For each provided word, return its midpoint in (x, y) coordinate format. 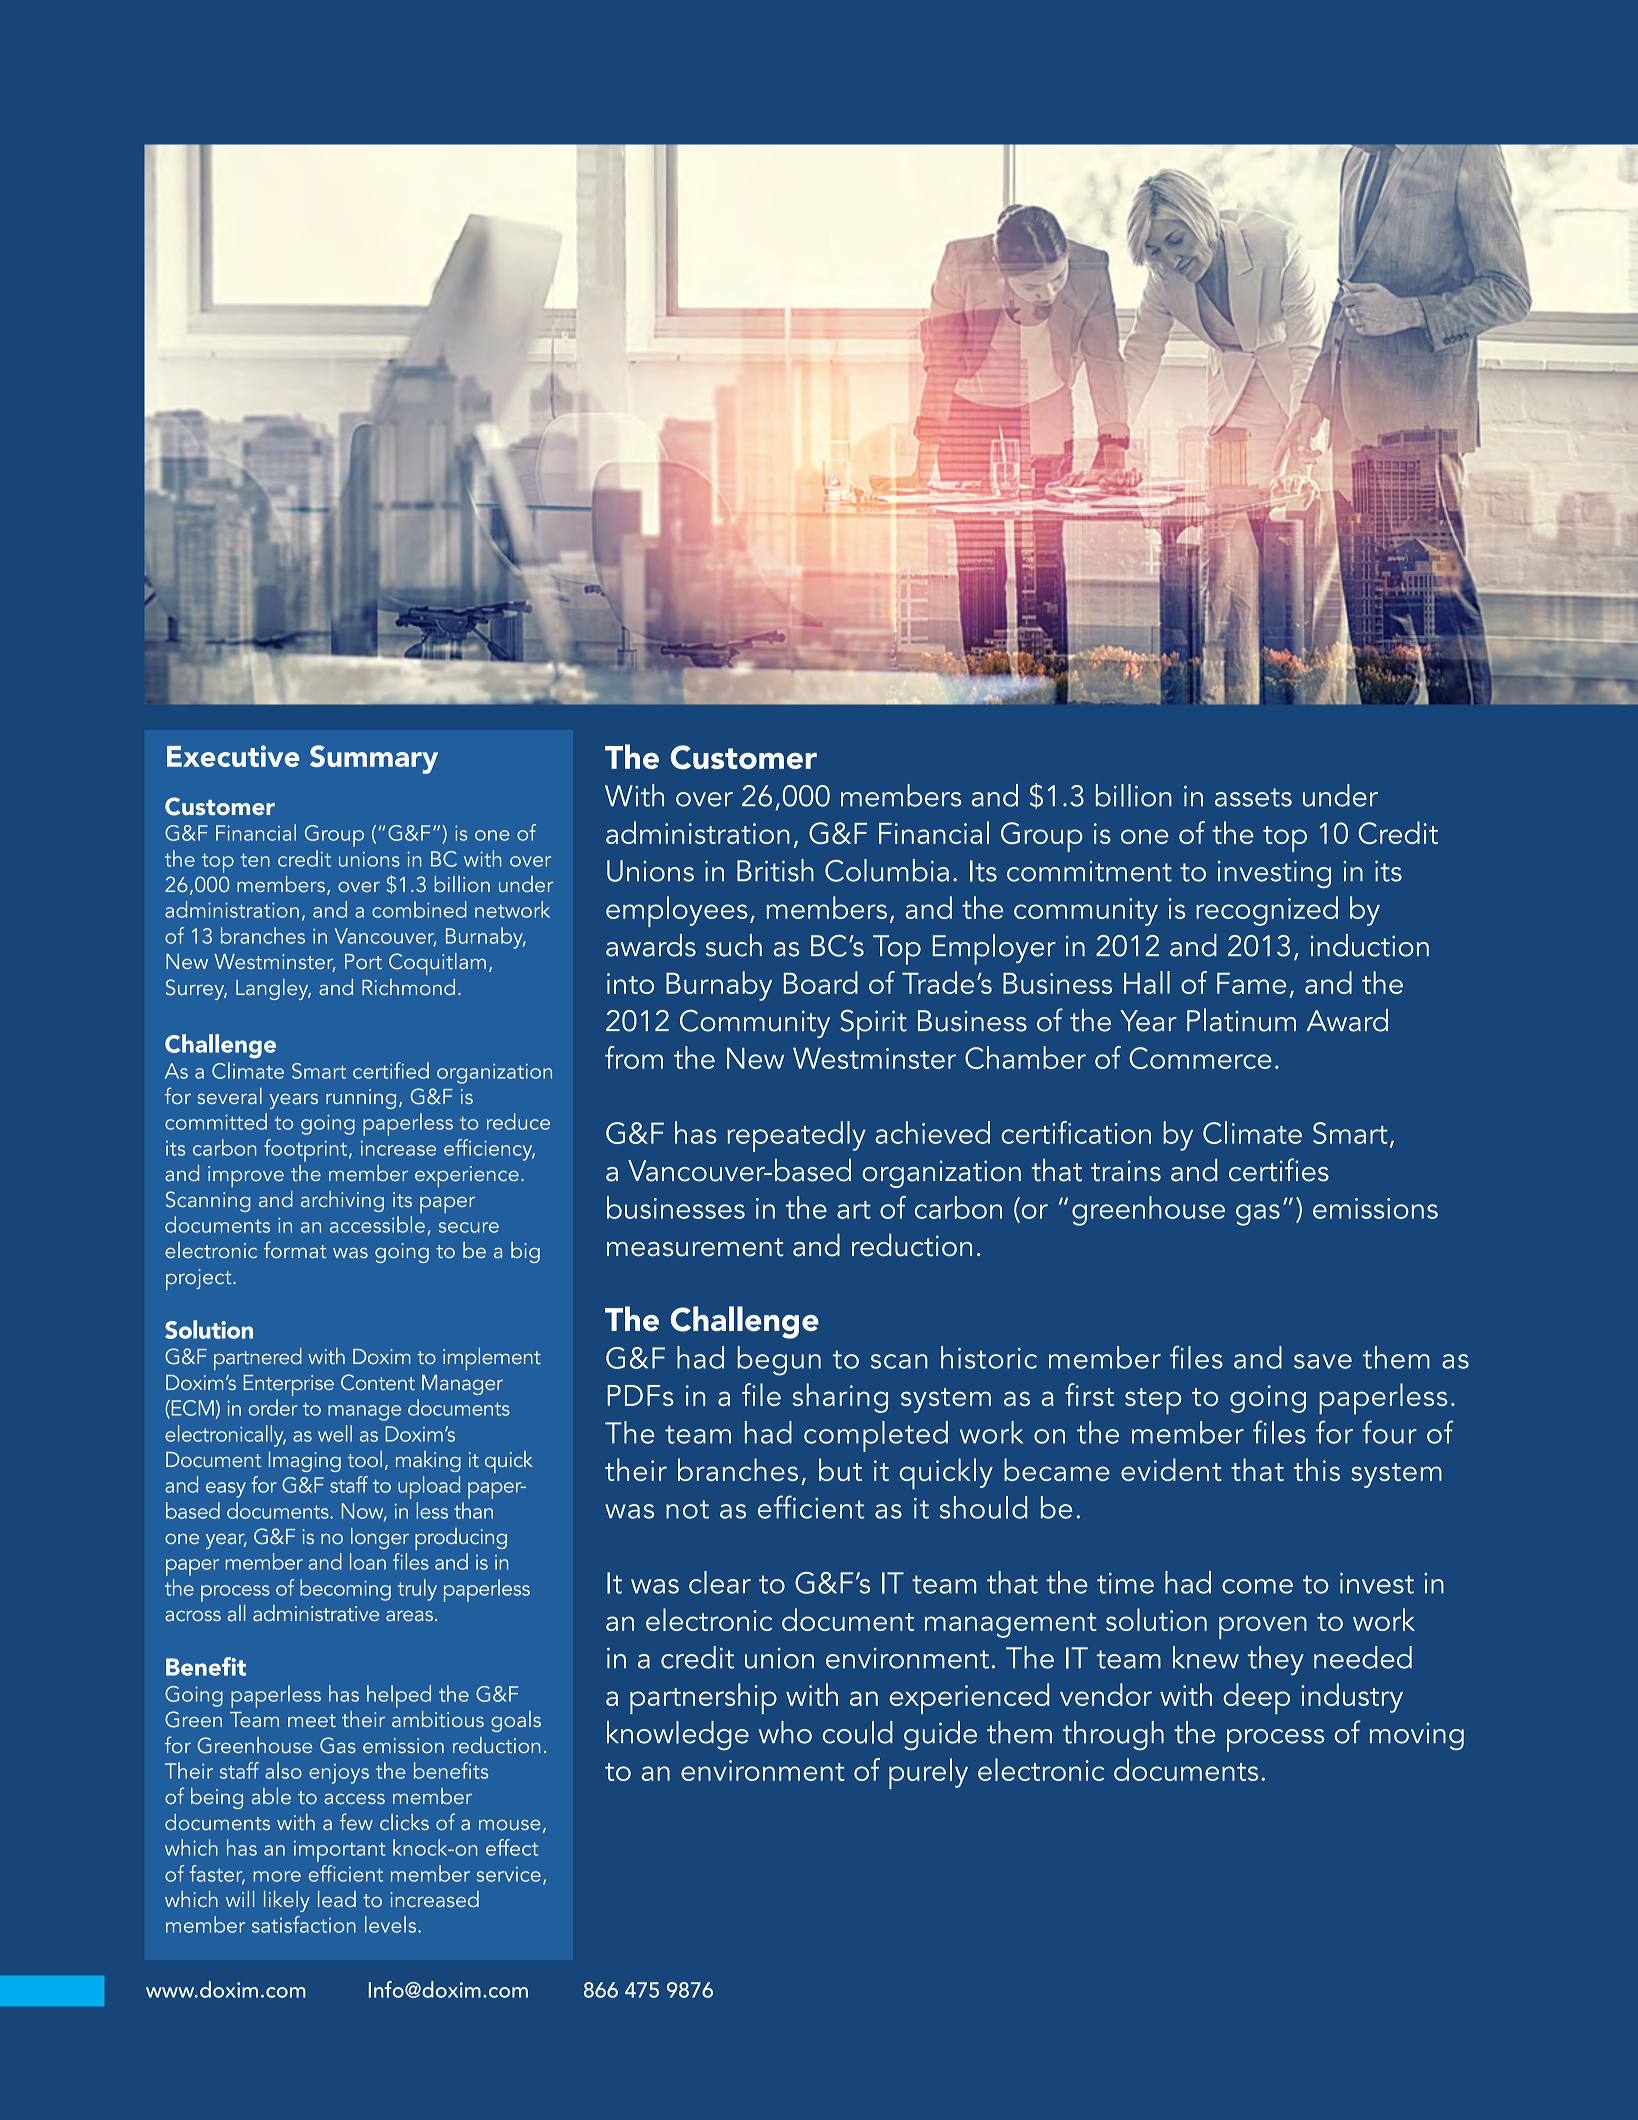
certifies (1279, 1170)
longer (380, 1538)
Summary (374, 759)
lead (337, 1899)
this (1317, 1469)
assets (1253, 797)
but (840, 1469)
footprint (307, 1150)
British (775, 870)
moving (1417, 1736)
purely (928, 1773)
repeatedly (796, 1136)
